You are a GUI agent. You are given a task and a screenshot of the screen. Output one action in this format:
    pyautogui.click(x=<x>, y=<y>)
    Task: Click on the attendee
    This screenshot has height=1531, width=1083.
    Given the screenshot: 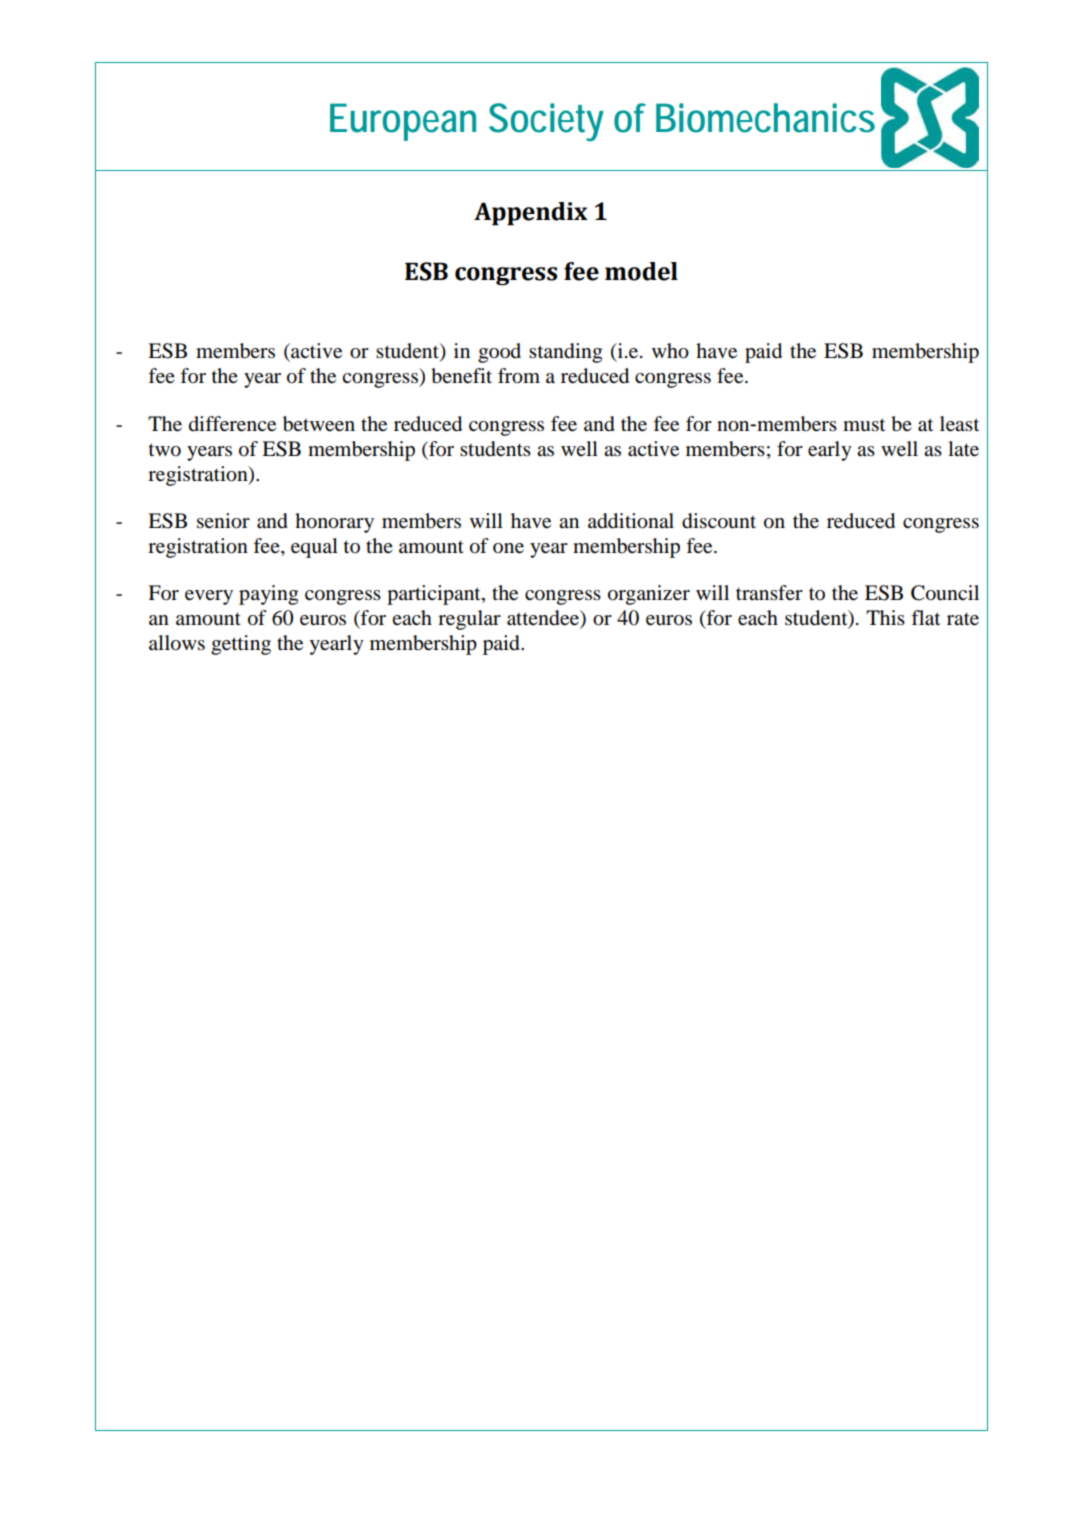 What is the action you would take?
    pyautogui.click(x=544, y=619)
